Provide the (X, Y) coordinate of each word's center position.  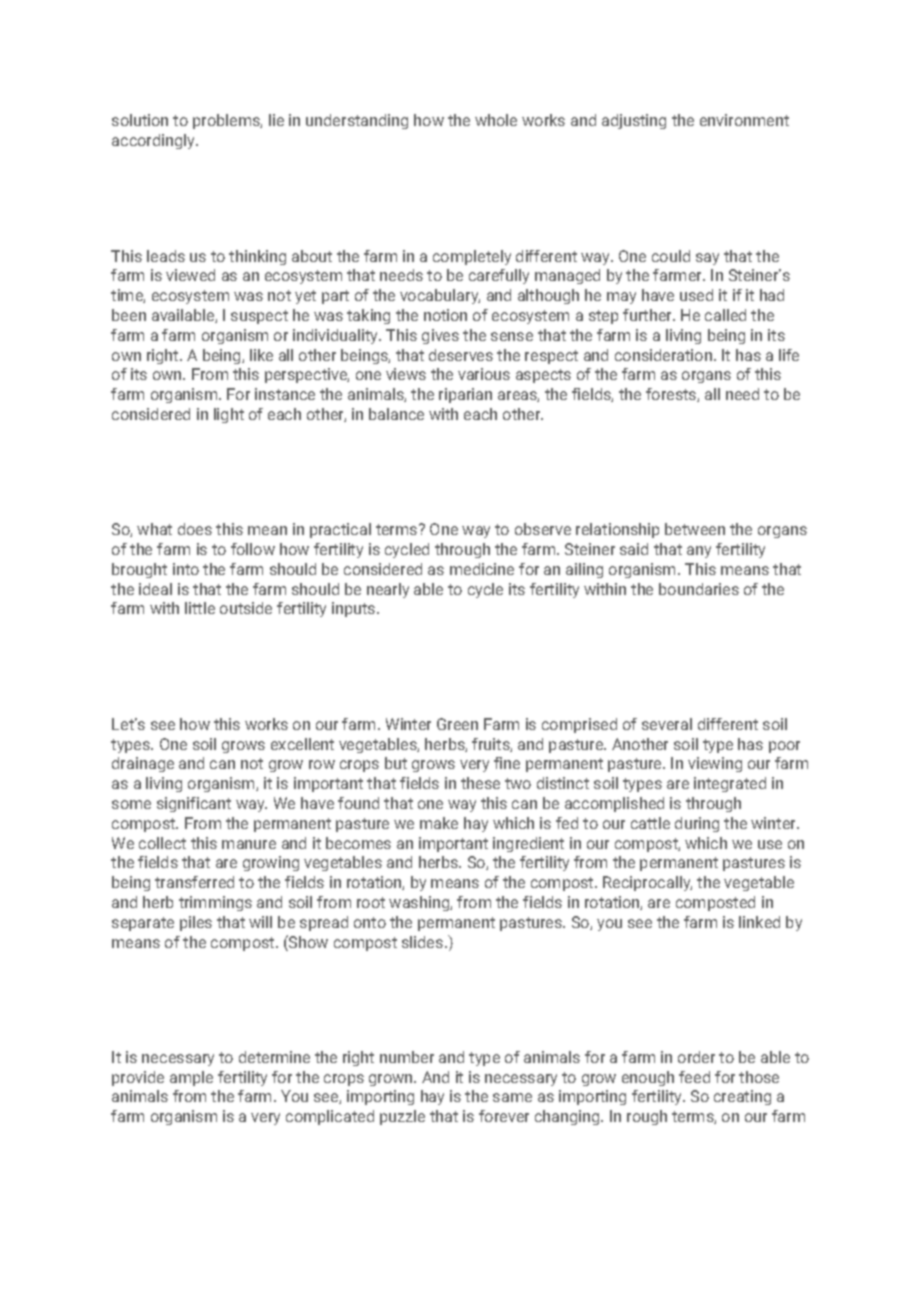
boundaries (699, 589)
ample (191, 1078)
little (200, 608)
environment (744, 120)
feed (694, 1077)
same (512, 1097)
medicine (482, 569)
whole (496, 120)
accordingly (155, 141)
